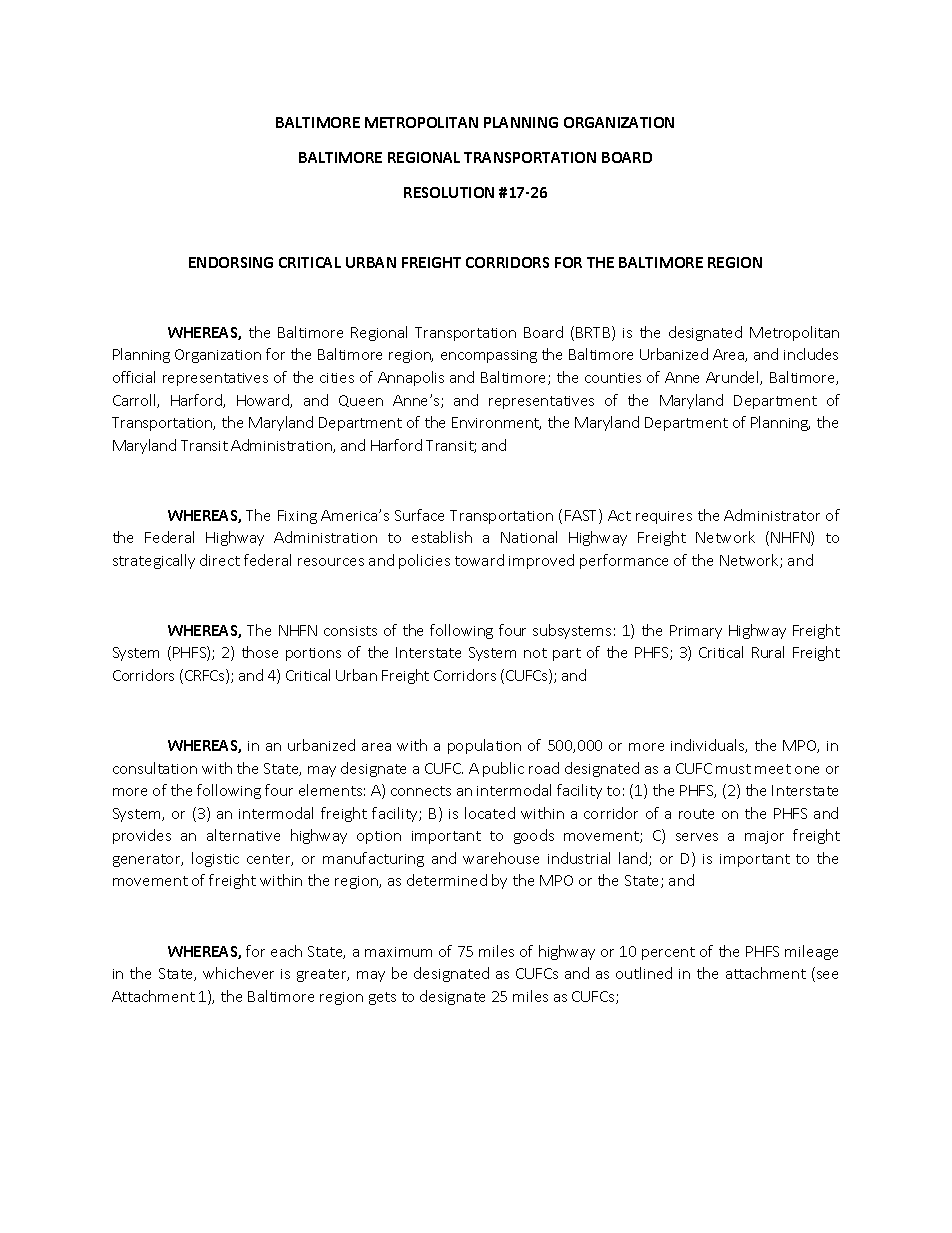 The image size is (952, 1233). Describe the element at coordinates (134, 377) in the screenshot. I see `official` at that location.
